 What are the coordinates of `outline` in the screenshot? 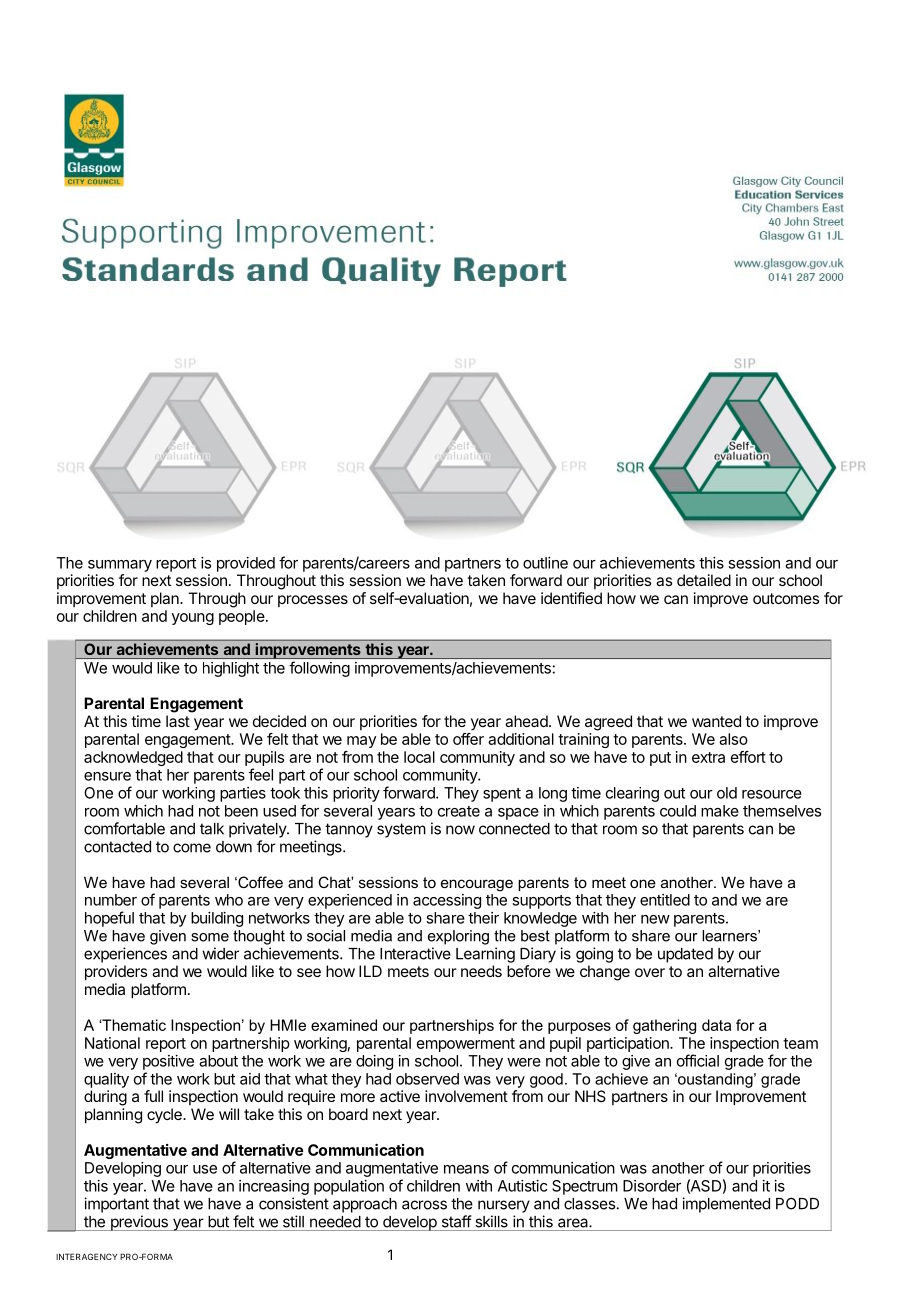 It's located at (545, 563).
